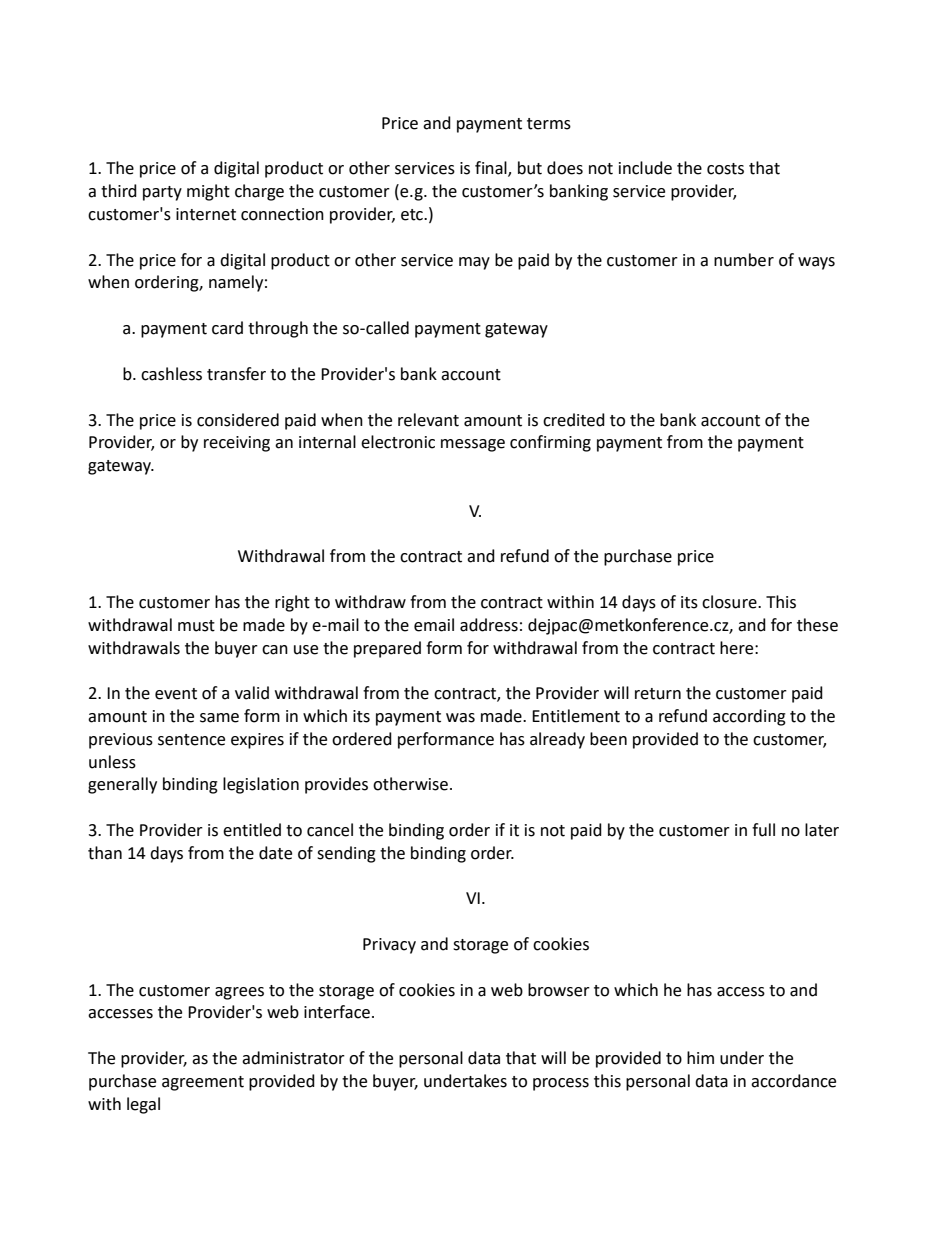 The height and width of the screenshot is (1233, 952). What do you see at coordinates (725, 169) in the screenshot?
I see `costs` at bounding box center [725, 169].
